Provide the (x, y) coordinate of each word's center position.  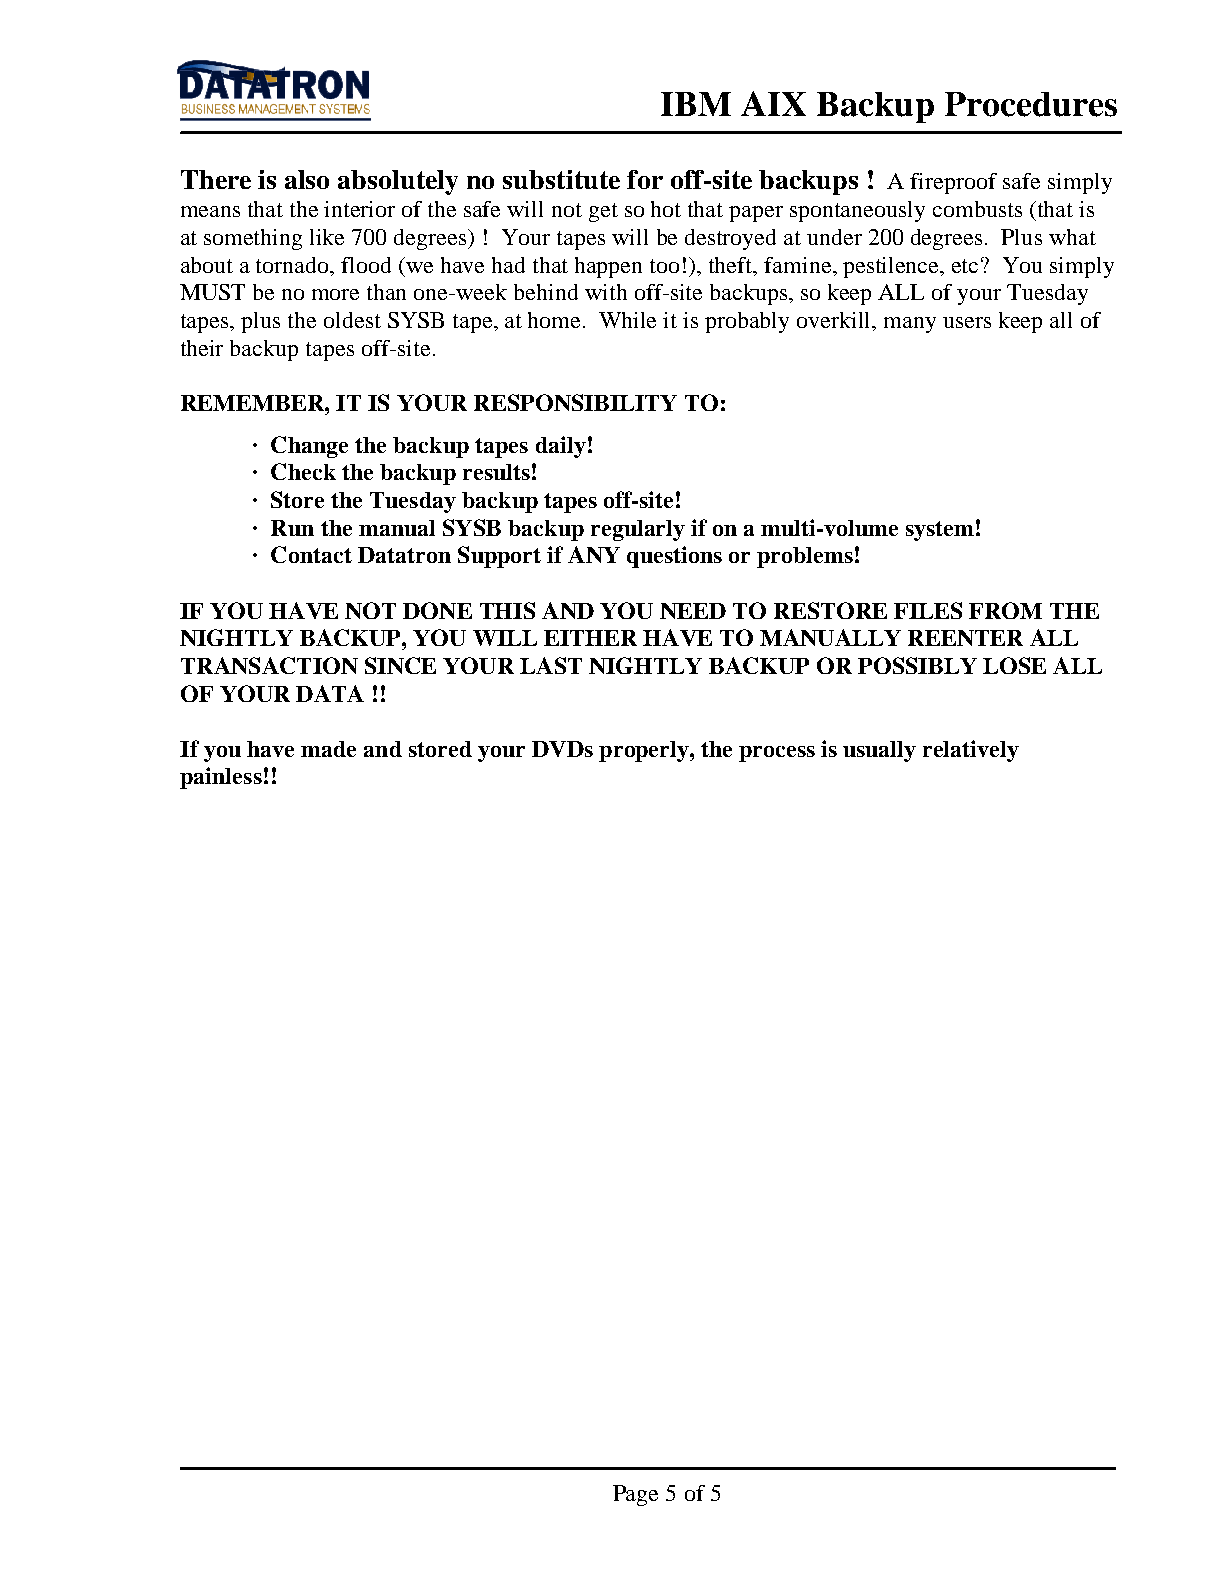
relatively (971, 751)
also (307, 179)
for (645, 179)
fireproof (953, 183)
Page (635, 1495)
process (777, 754)
